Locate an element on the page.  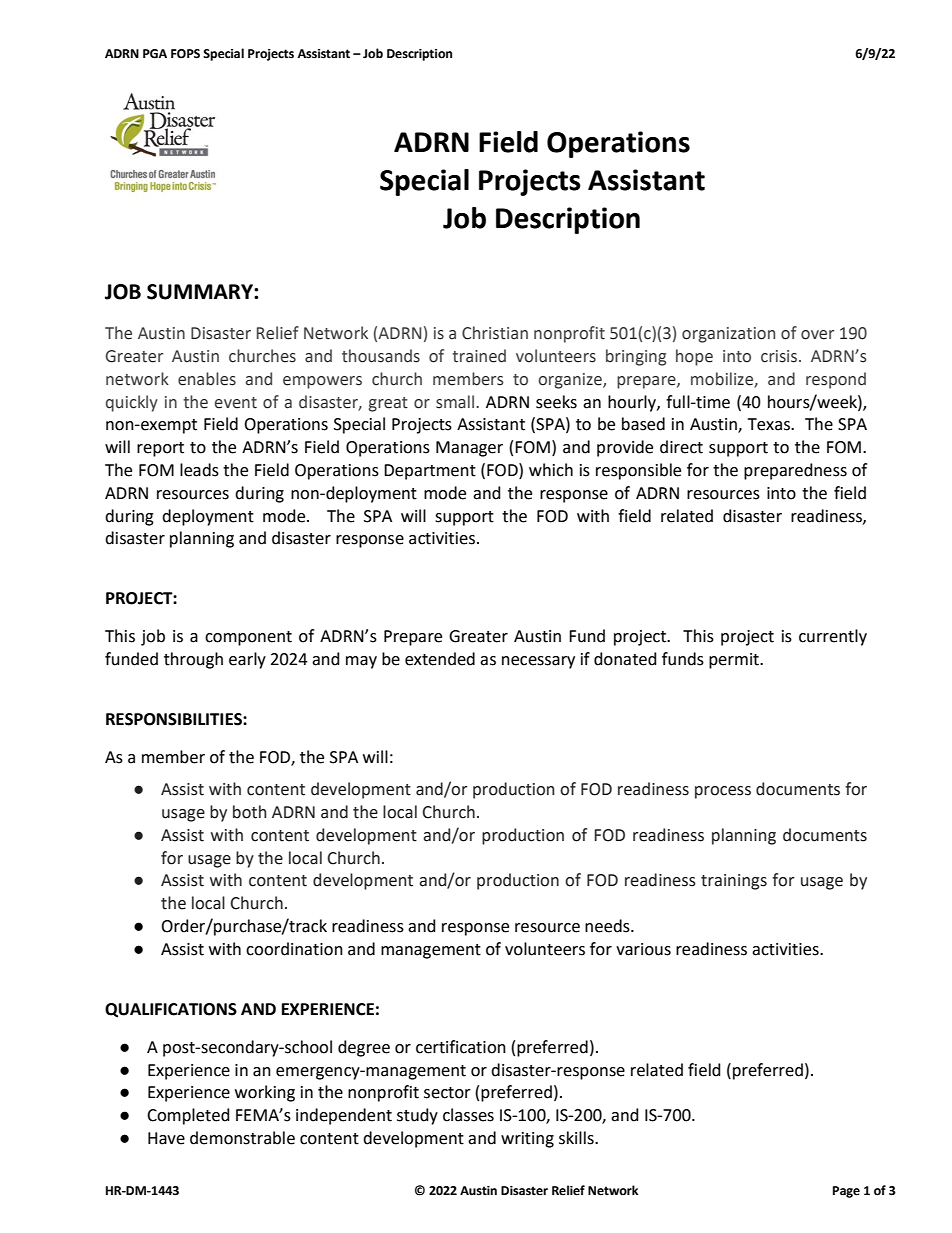
organization is located at coordinates (728, 335).
